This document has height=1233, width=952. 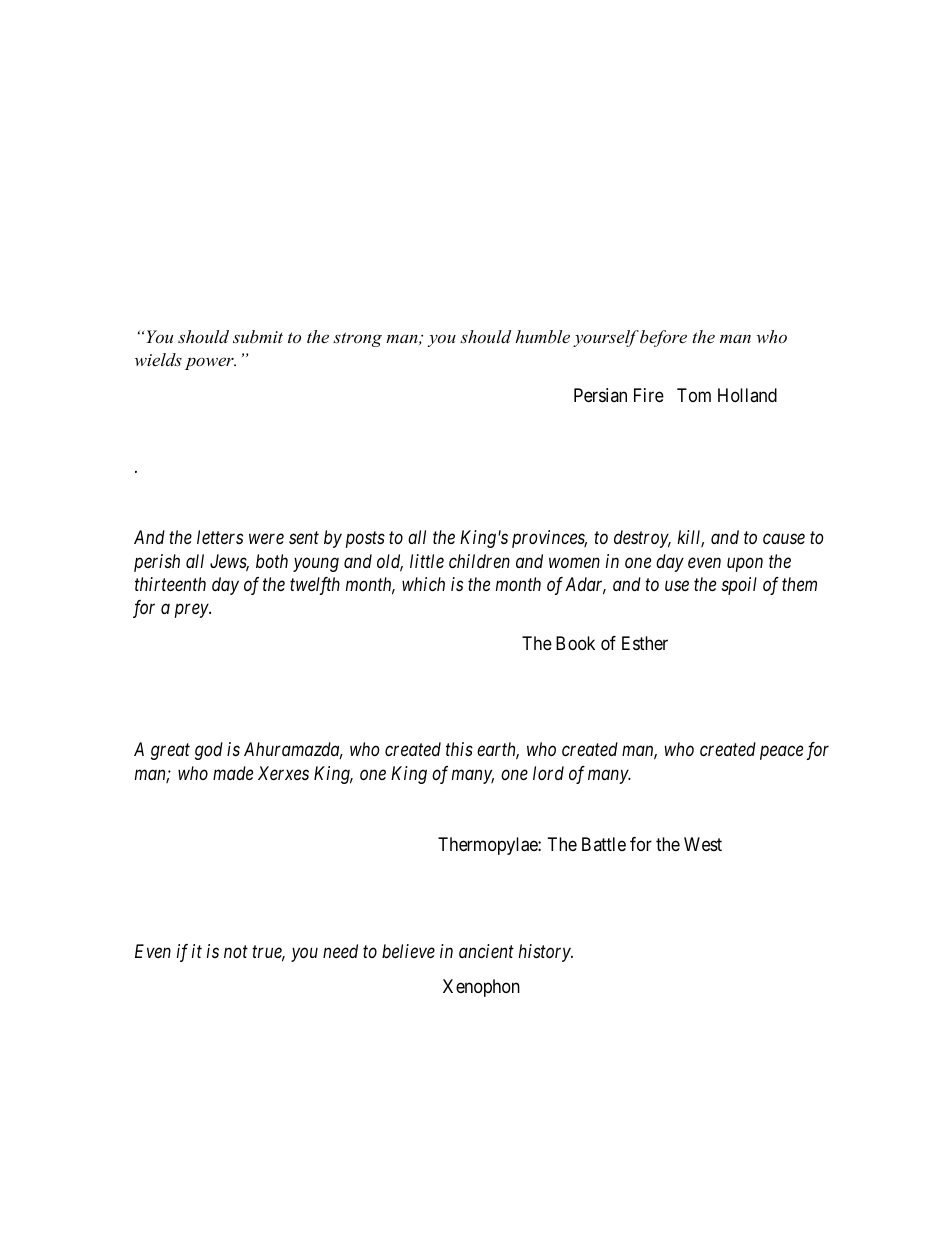 I want to click on Esther, so click(x=645, y=643).
